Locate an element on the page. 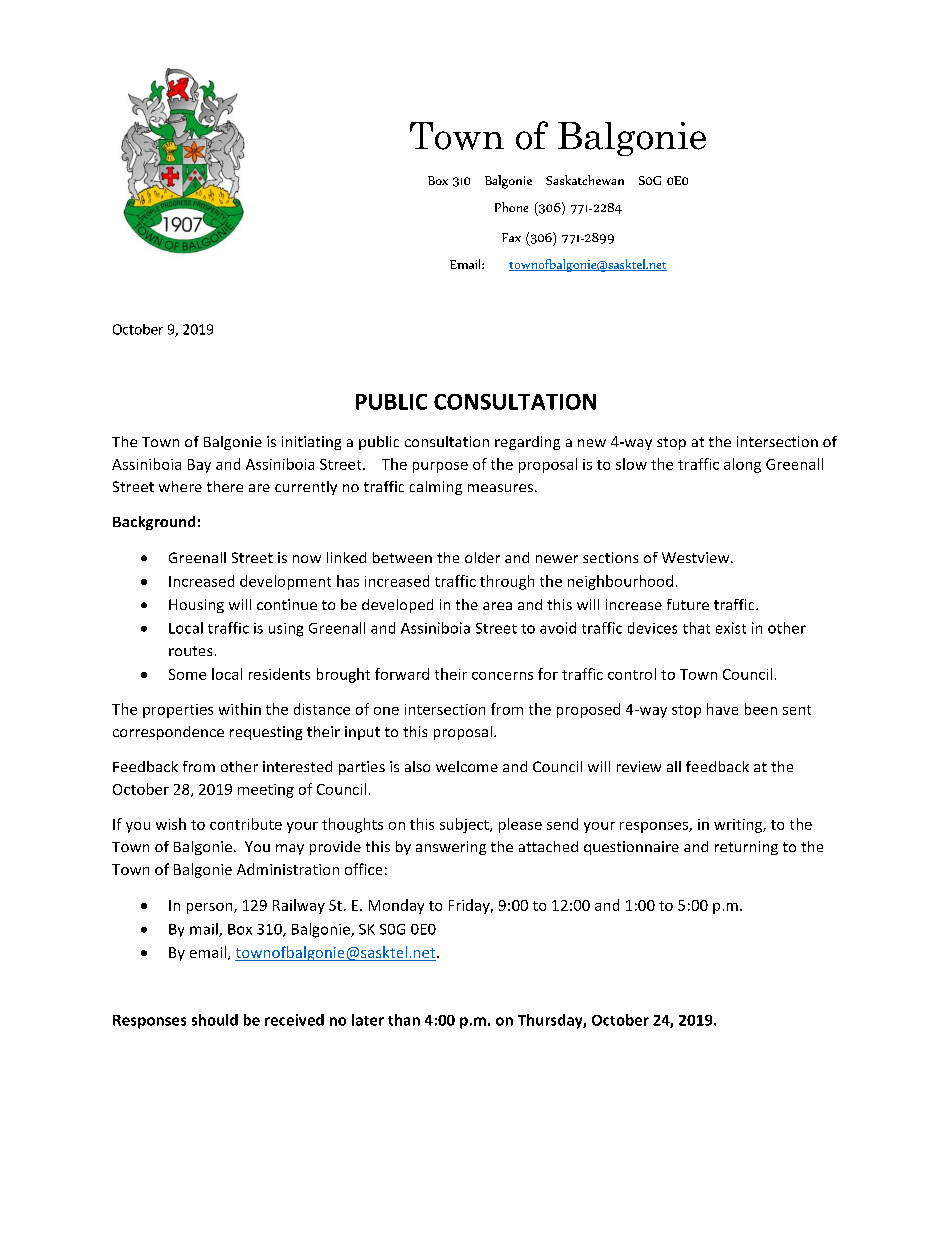  future is located at coordinates (688, 604).
